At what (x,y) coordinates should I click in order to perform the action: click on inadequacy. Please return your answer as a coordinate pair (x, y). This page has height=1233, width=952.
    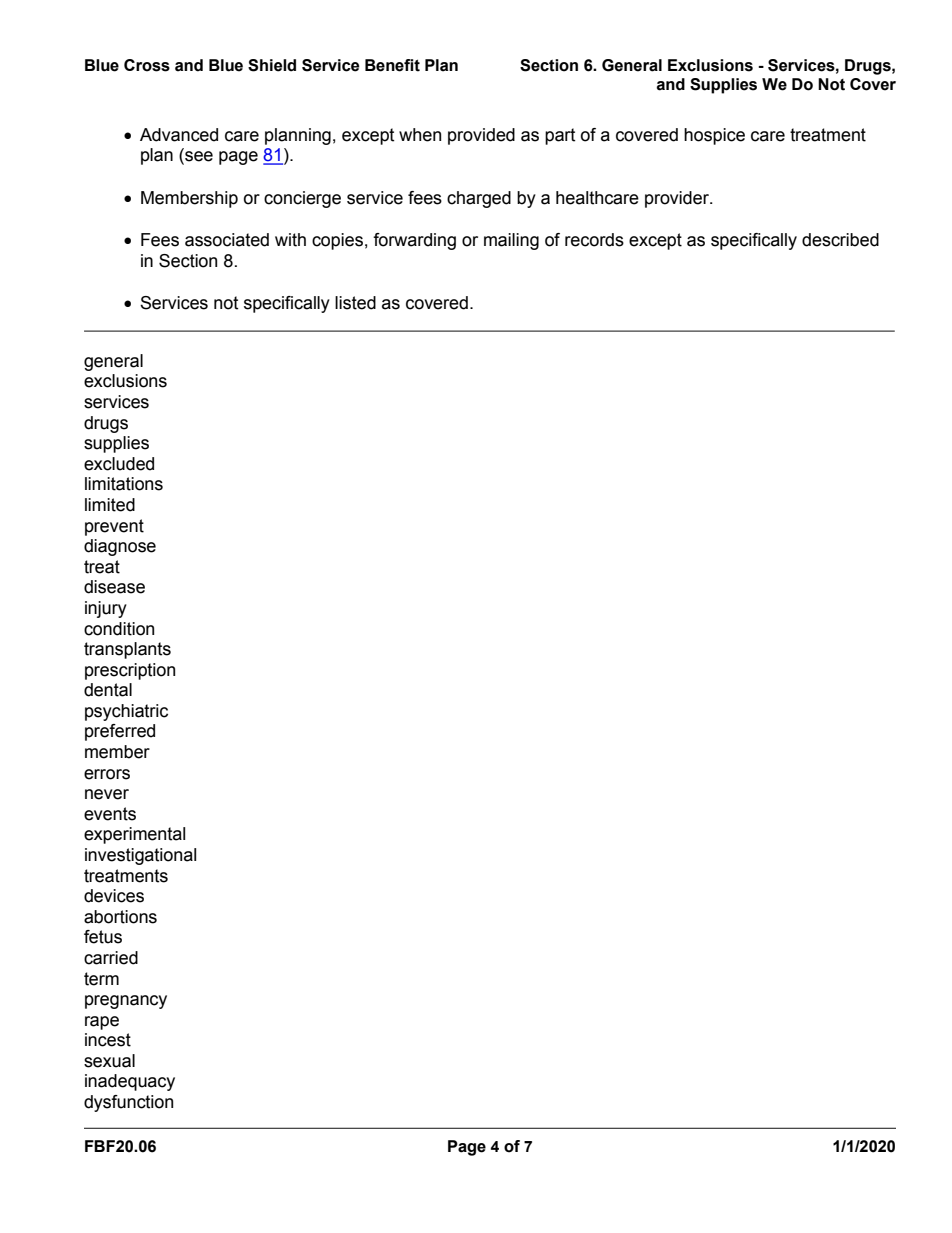
    Looking at the image, I should click on (130, 1082).
